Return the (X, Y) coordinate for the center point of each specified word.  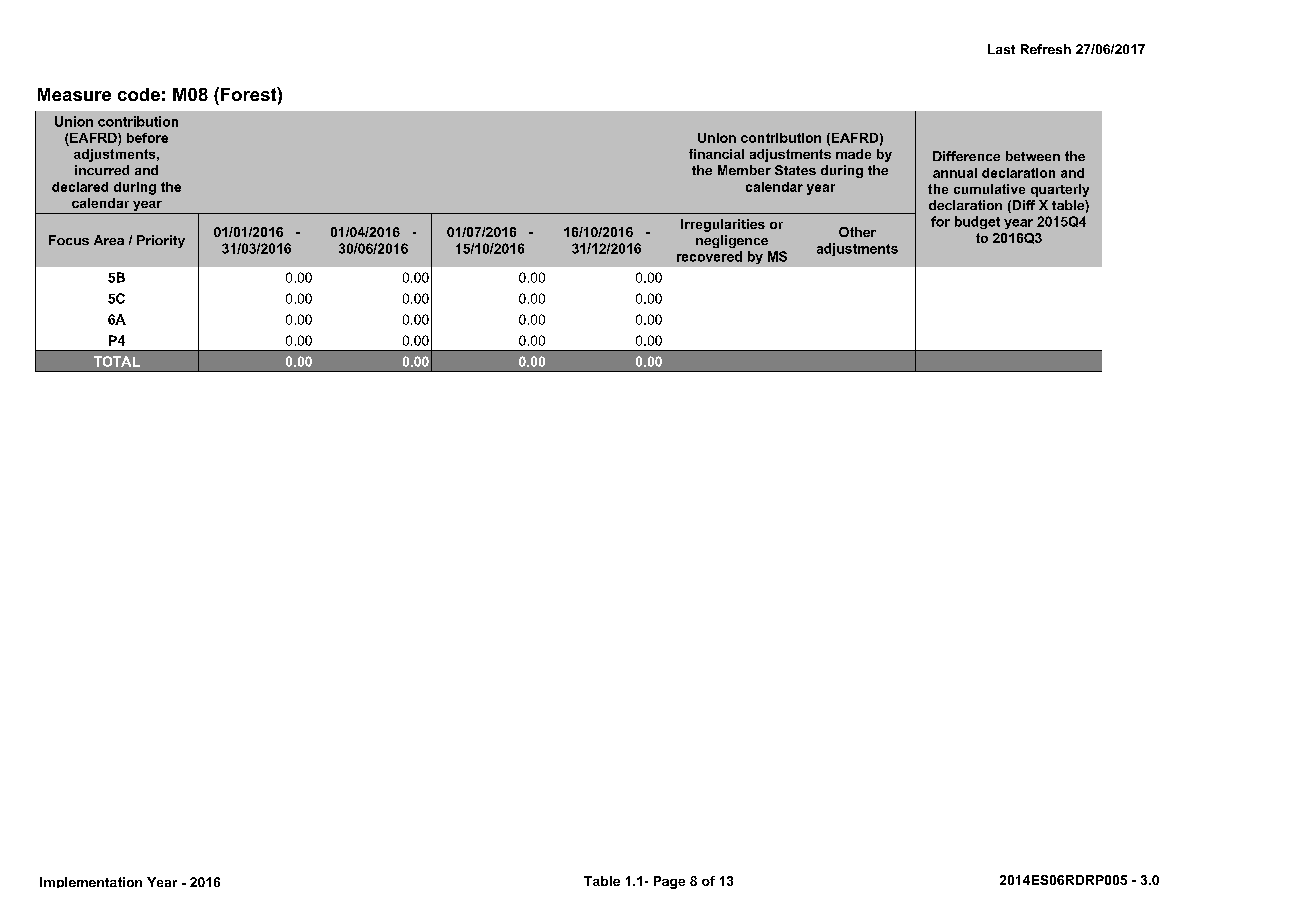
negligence (732, 241)
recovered (709, 256)
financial (716, 154)
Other (857, 232)
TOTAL (117, 361)
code (139, 94)
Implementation (91, 882)
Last (1001, 49)
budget (977, 222)
